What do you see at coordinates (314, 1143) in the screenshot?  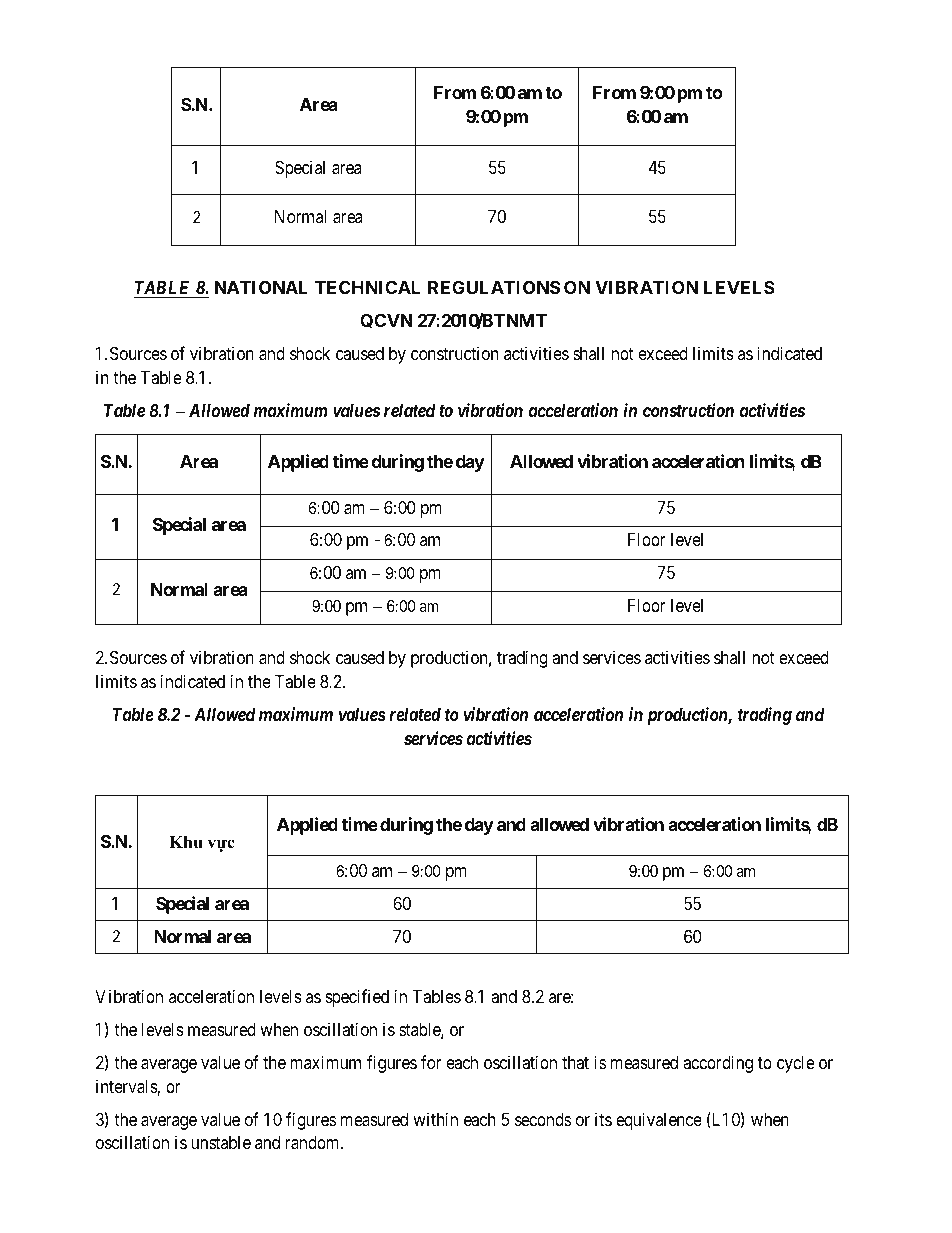 I see `random` at bounding box center [314, 1143].
